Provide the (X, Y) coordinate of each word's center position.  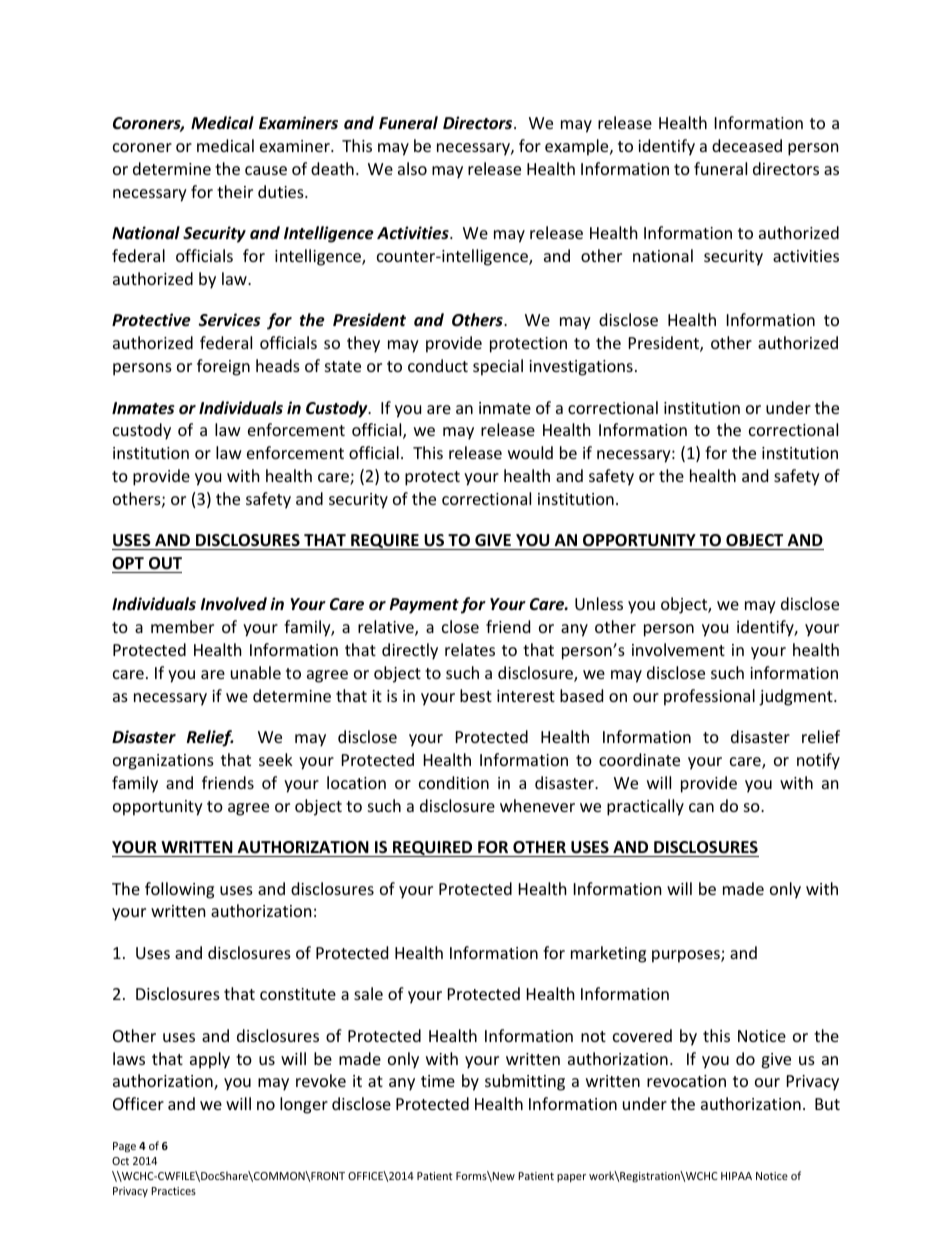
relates (470, 649)
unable (256, 672)
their (235, 191)
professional (709, 697)
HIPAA (736, 1176)
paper (571, 1178)
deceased (747, 145)
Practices (173, 1191)
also (412, 168)
